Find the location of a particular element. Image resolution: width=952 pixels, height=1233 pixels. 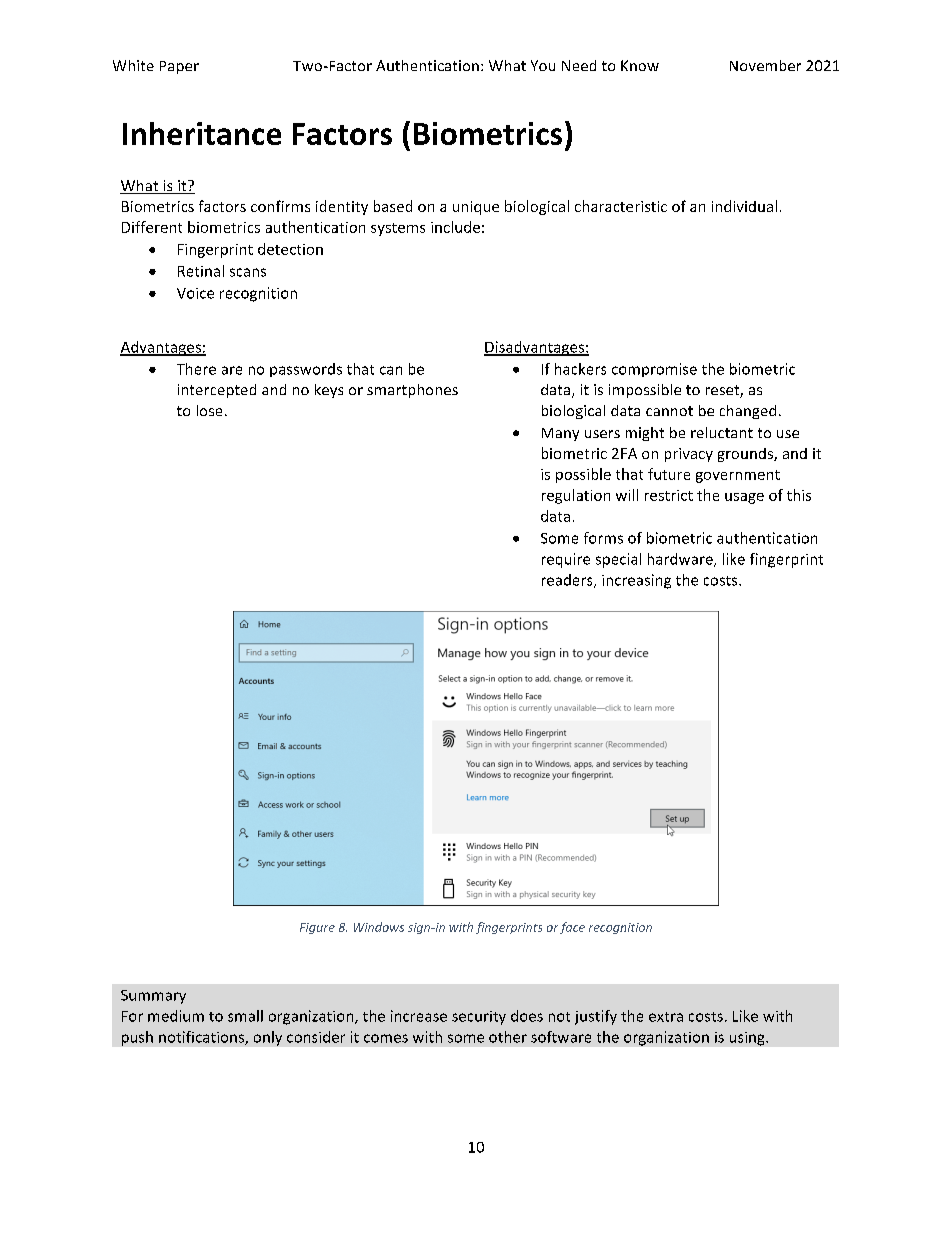

compromise is located at coordinates (654, 370).
